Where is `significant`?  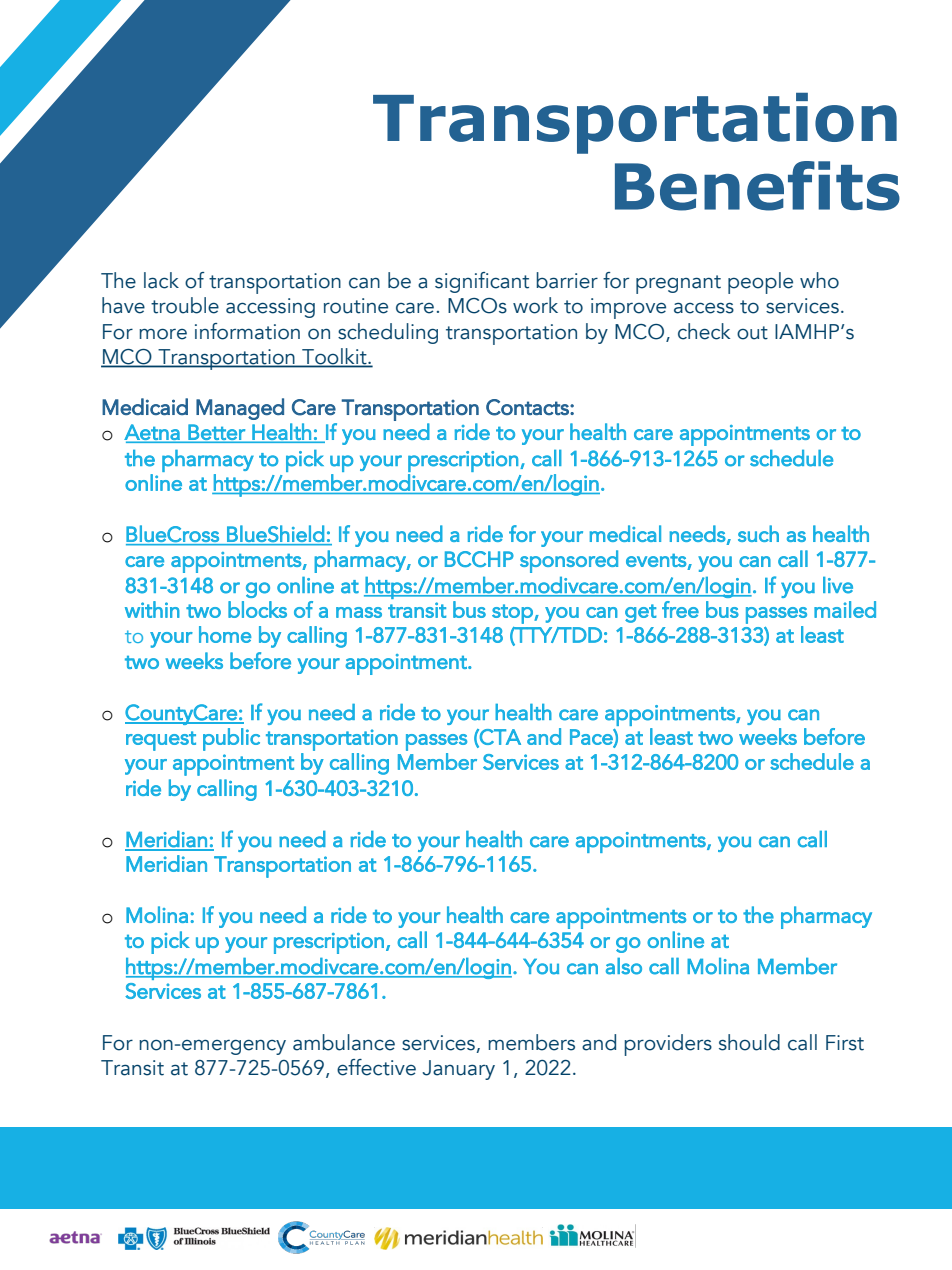 significant is located at coordinates (482, 282).
